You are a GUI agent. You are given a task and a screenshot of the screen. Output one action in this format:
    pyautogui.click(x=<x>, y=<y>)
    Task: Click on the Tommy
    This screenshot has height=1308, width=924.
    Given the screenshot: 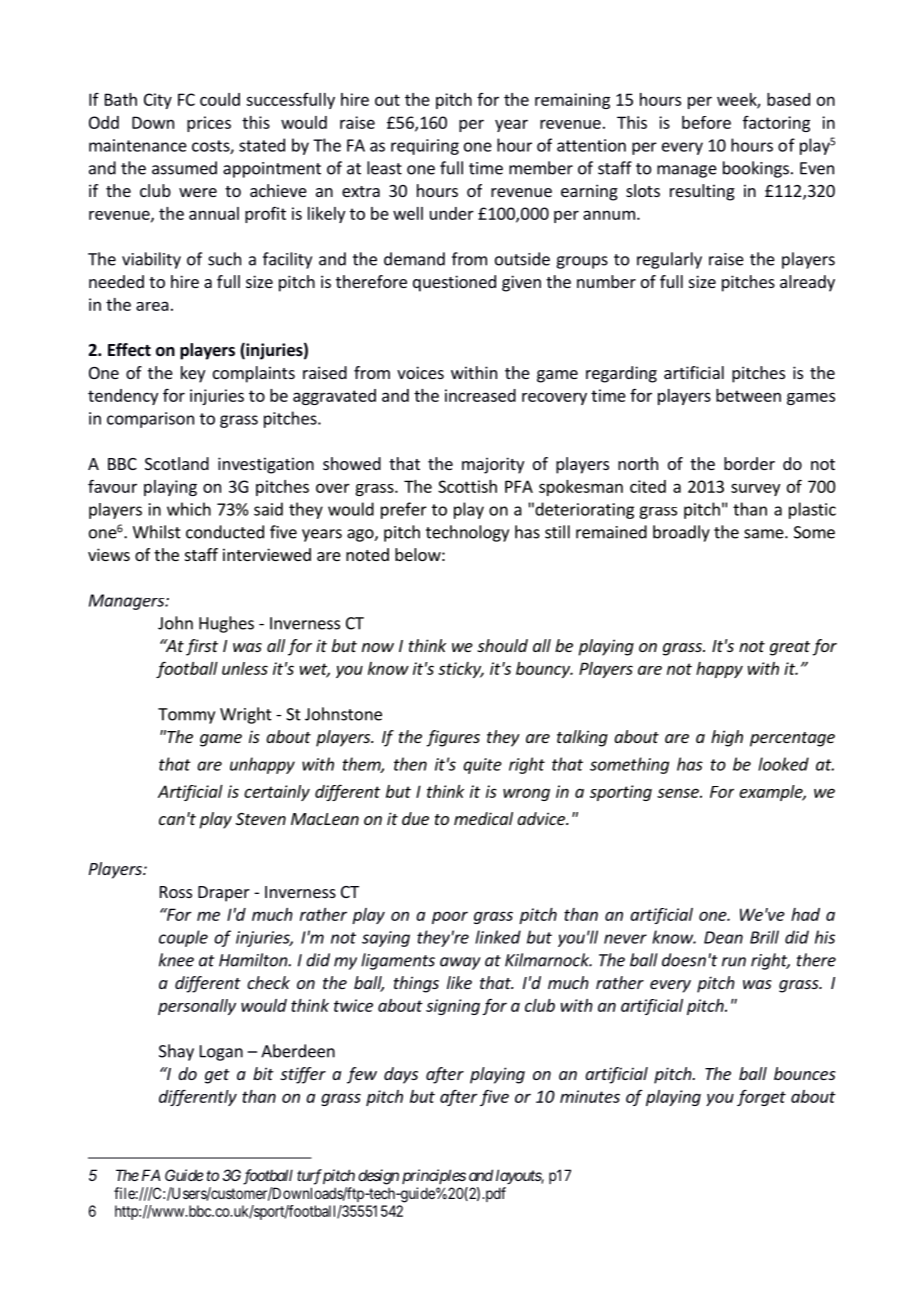 What is the action you would take?
    pyautogui.click(x=186, y=716)
